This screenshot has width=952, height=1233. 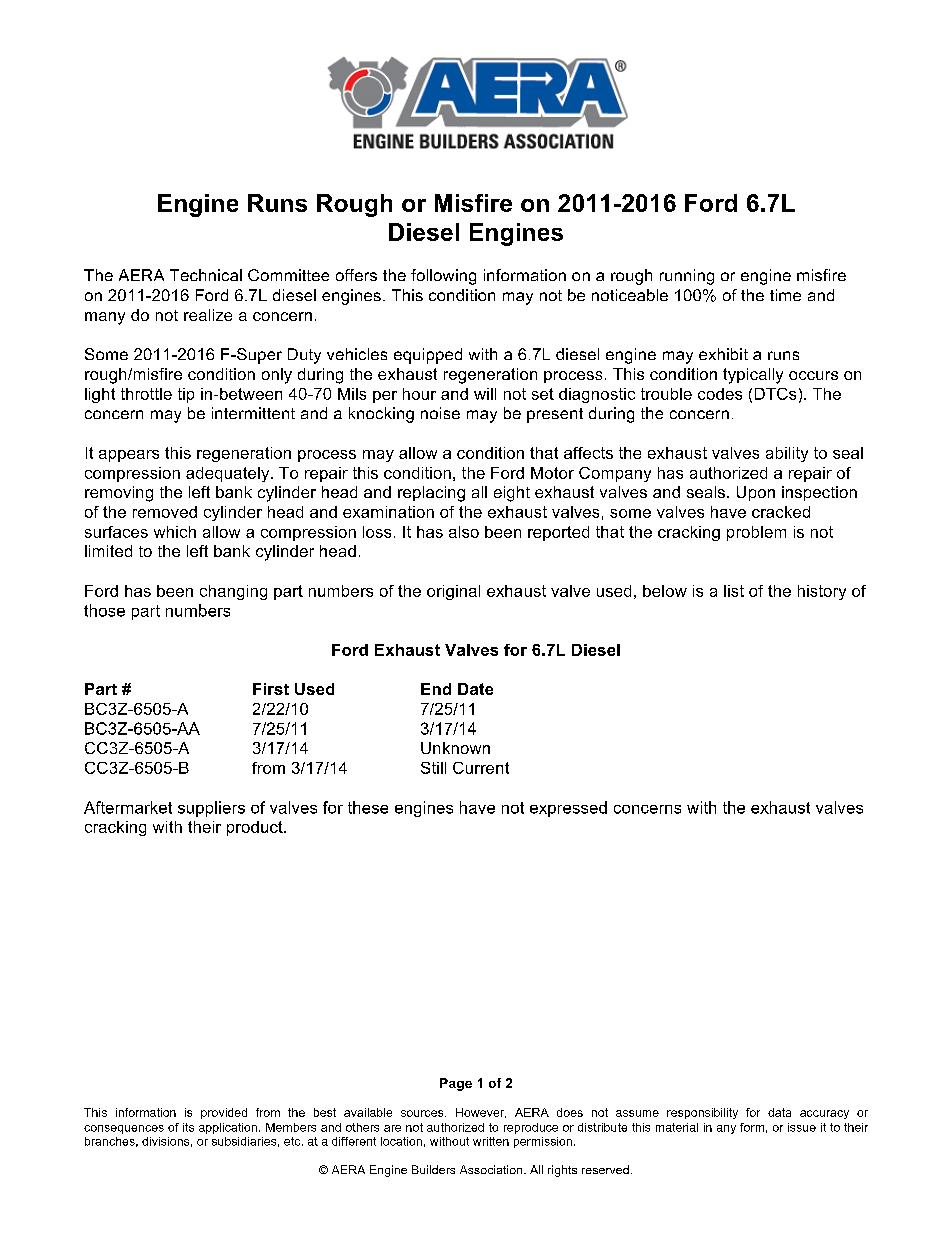 What do you see at coordinates (455, 748) in the screenshot?
I see `Unknown` at bounding box center [455, 748].
